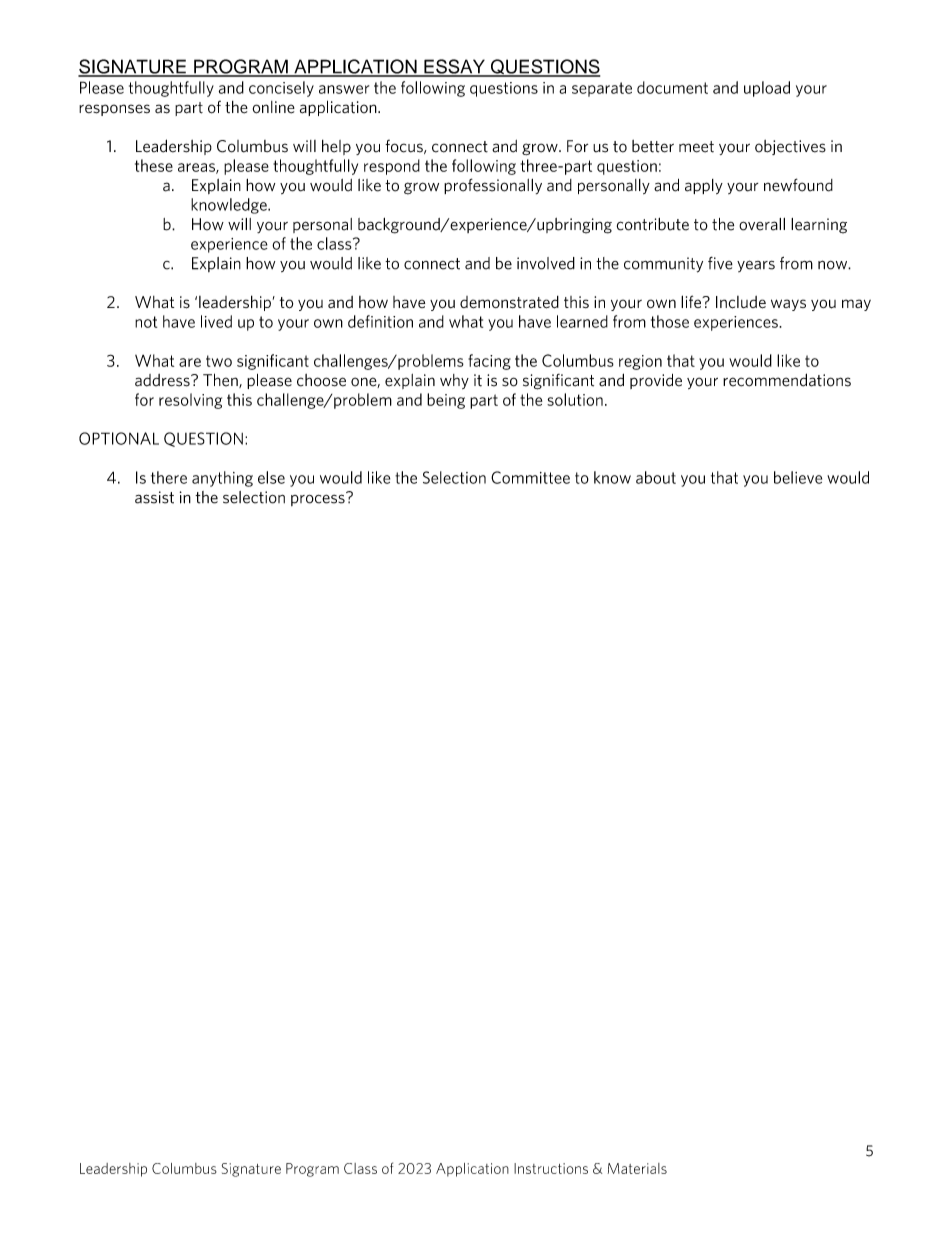  Describe the element at coordinates (454, 67) in the screenshot. I see `ESSAY` at that location.
